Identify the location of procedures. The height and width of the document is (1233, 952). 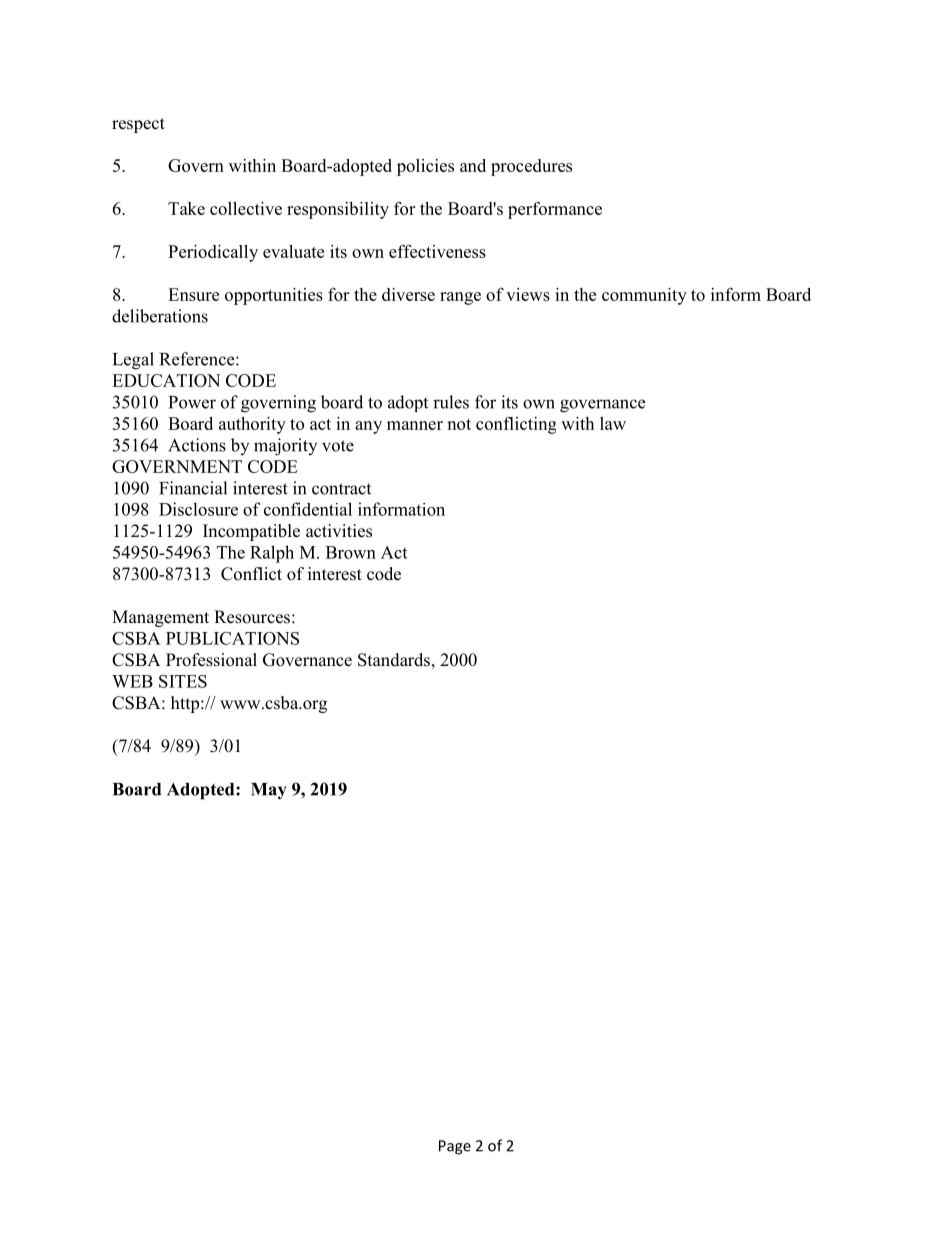
(531, 167).
